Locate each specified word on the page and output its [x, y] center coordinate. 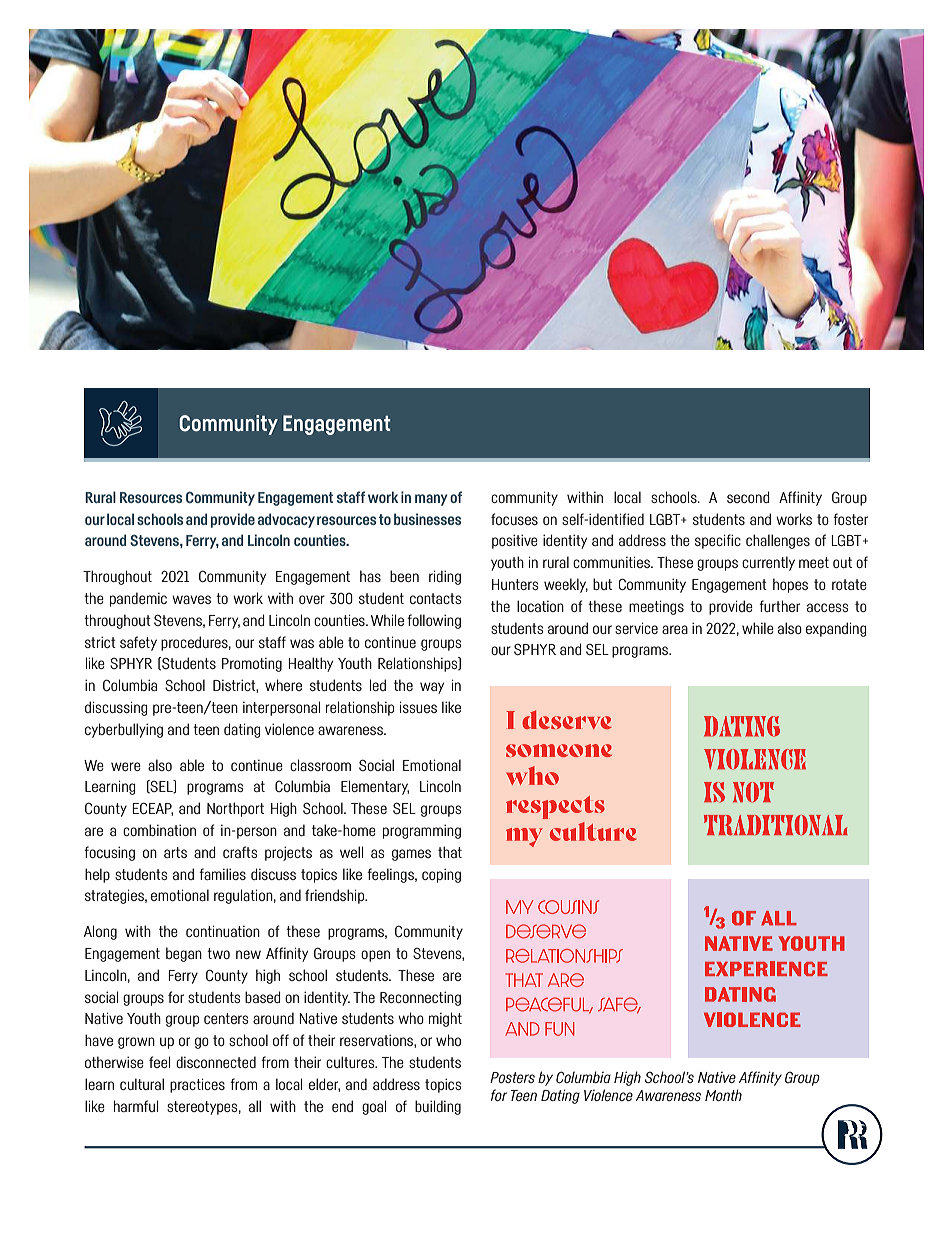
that [450, 852]
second [748, 497]
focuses [514, 519]
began [184, 954]
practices [197, 1085]
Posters [512, 1077]
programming [422, 832]
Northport [235, 809]
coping [441, 876]
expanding [836, 629]
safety [138, 643]
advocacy [286, 520]
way [432, 688]
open [375, 956]
